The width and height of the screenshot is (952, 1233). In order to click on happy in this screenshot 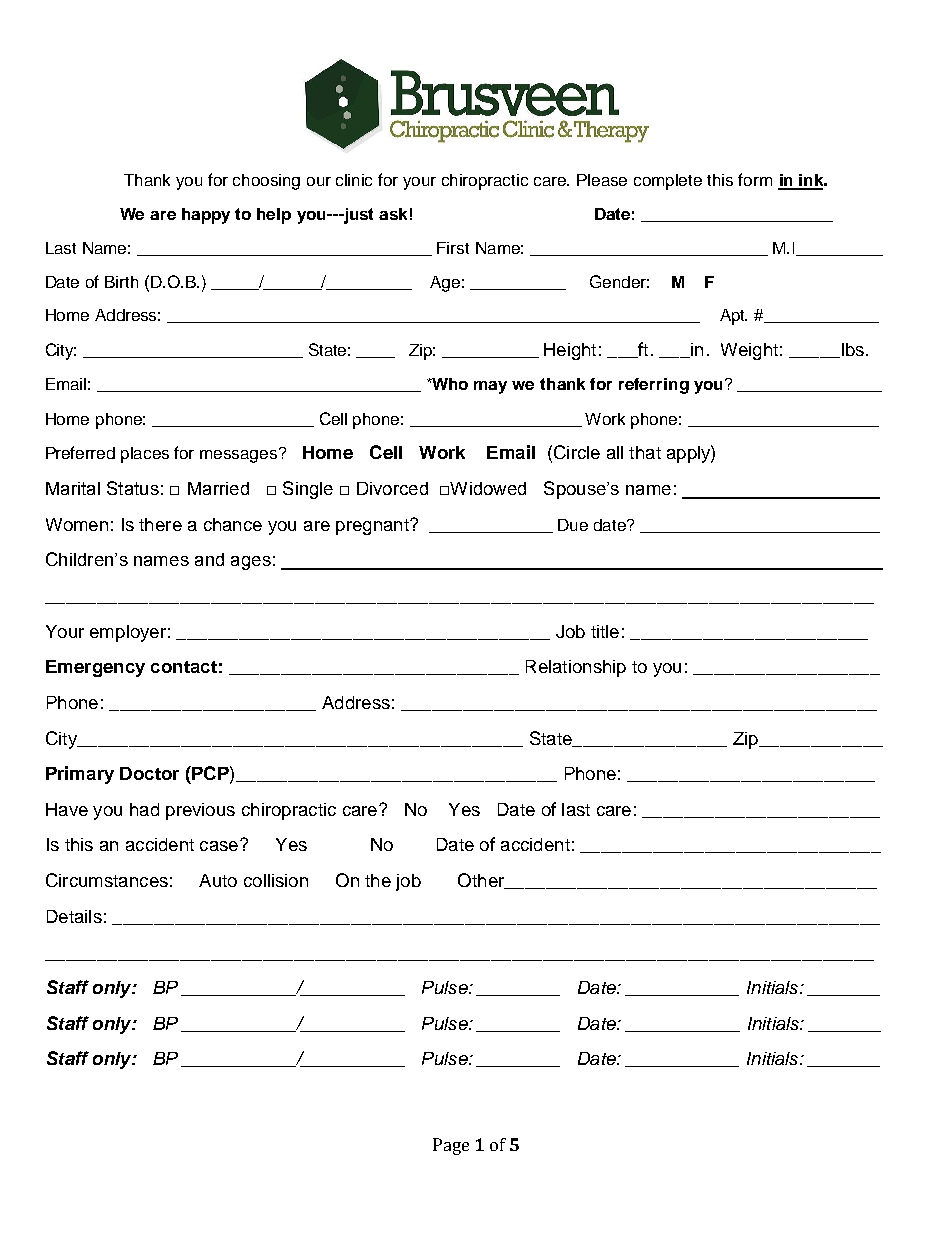, I will do `click(206, 216)`.
